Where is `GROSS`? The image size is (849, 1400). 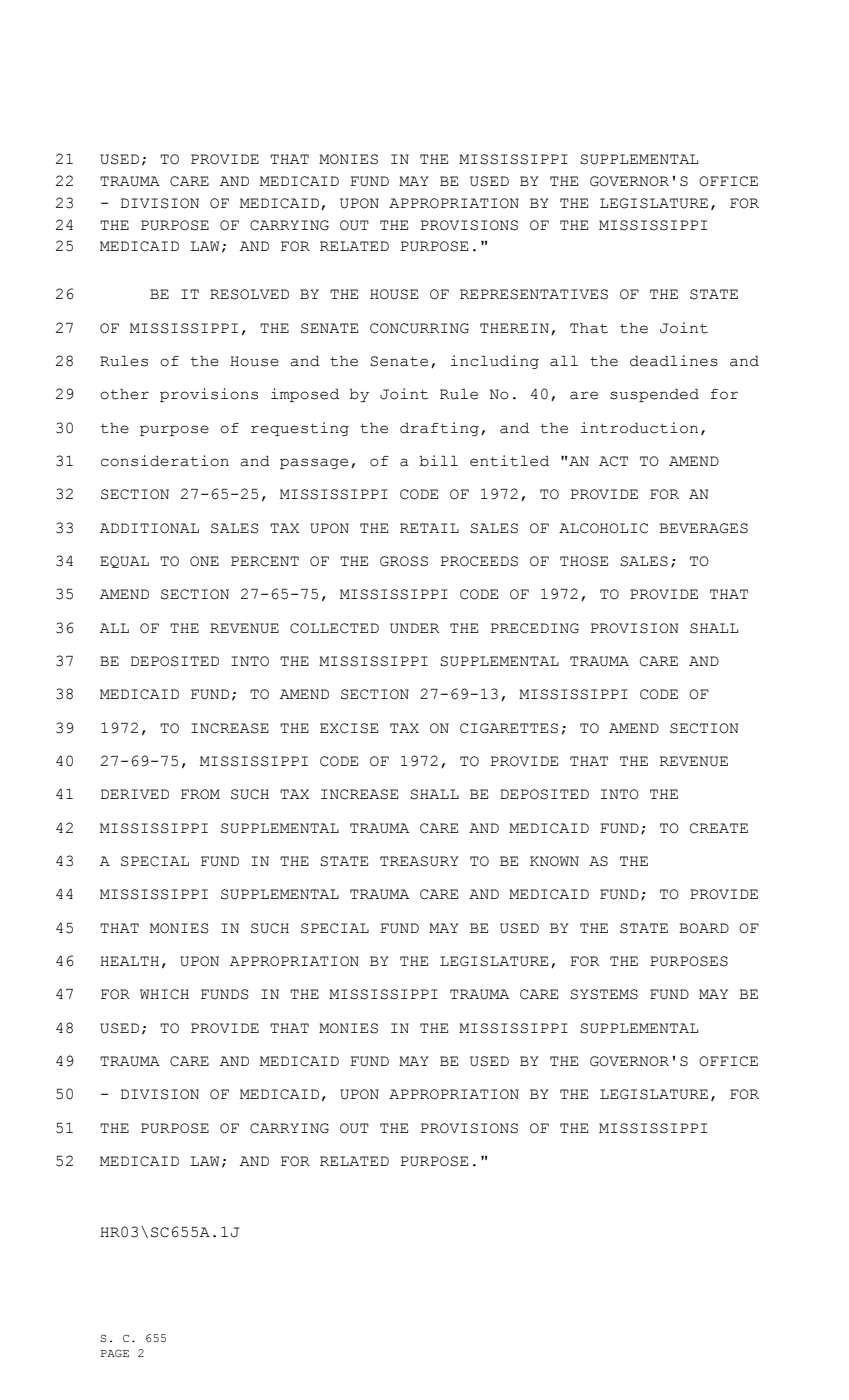
GROSS is located at coordinates (404, 561).
